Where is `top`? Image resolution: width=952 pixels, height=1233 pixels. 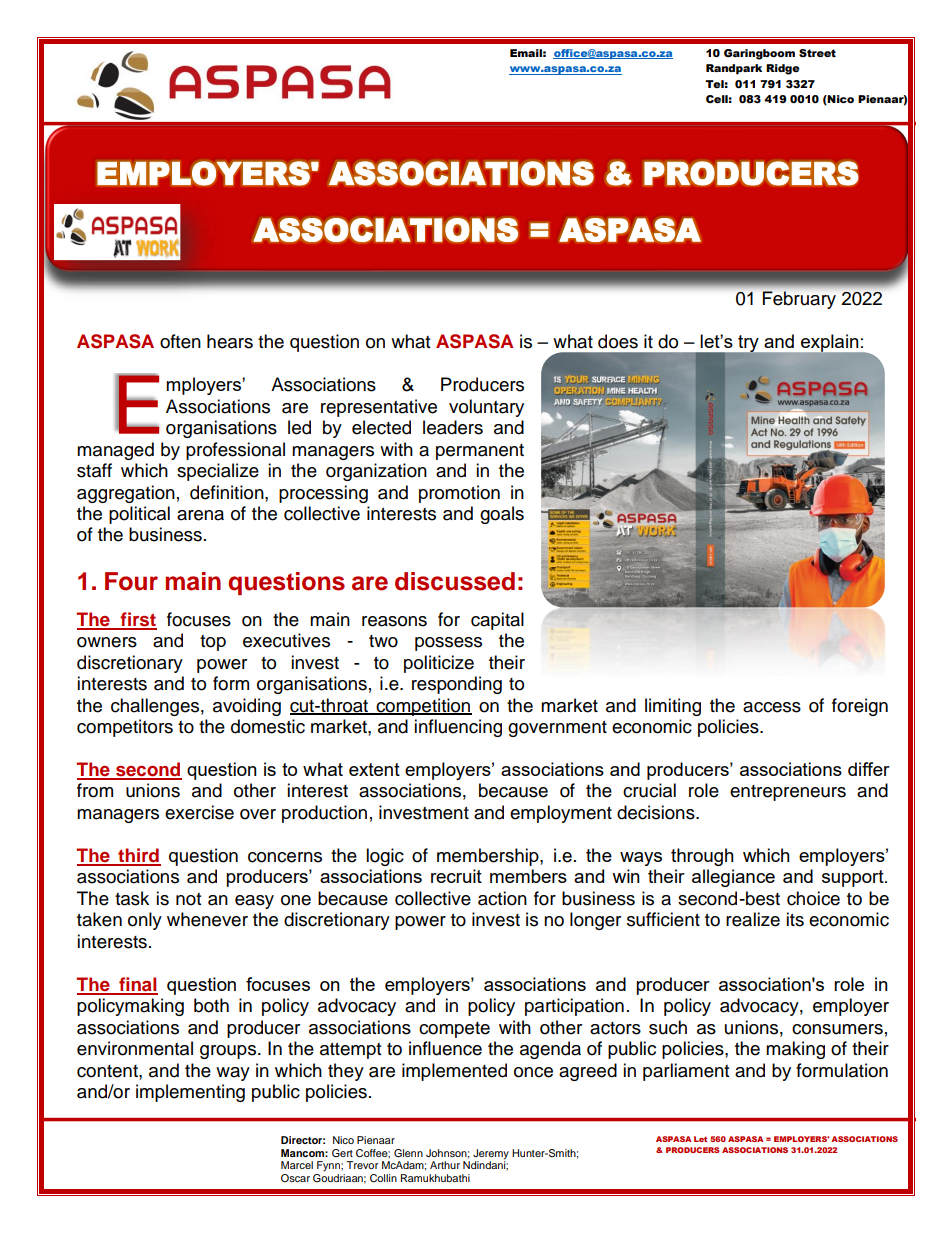 top is located at coordinates (213, 643).
